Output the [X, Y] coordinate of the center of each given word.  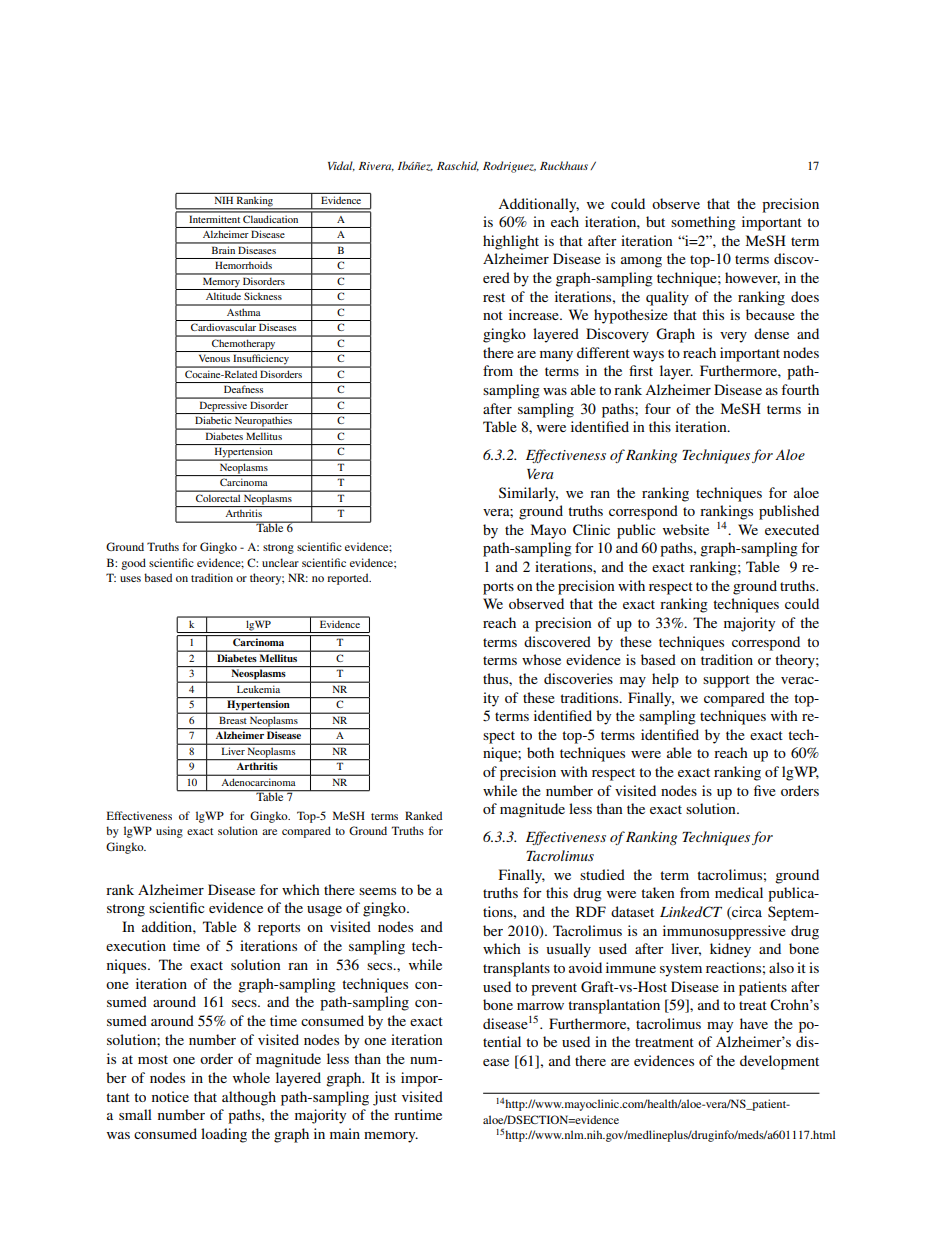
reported [349, 579]
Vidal [341, 166]
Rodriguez [509, 167]
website [686, 529]
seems [377, 891]
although [249, 1098]
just [385, 1098]
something [703, 223]
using [169, 832]
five [765, 790]
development [779, 1062]
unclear [280, 562]
